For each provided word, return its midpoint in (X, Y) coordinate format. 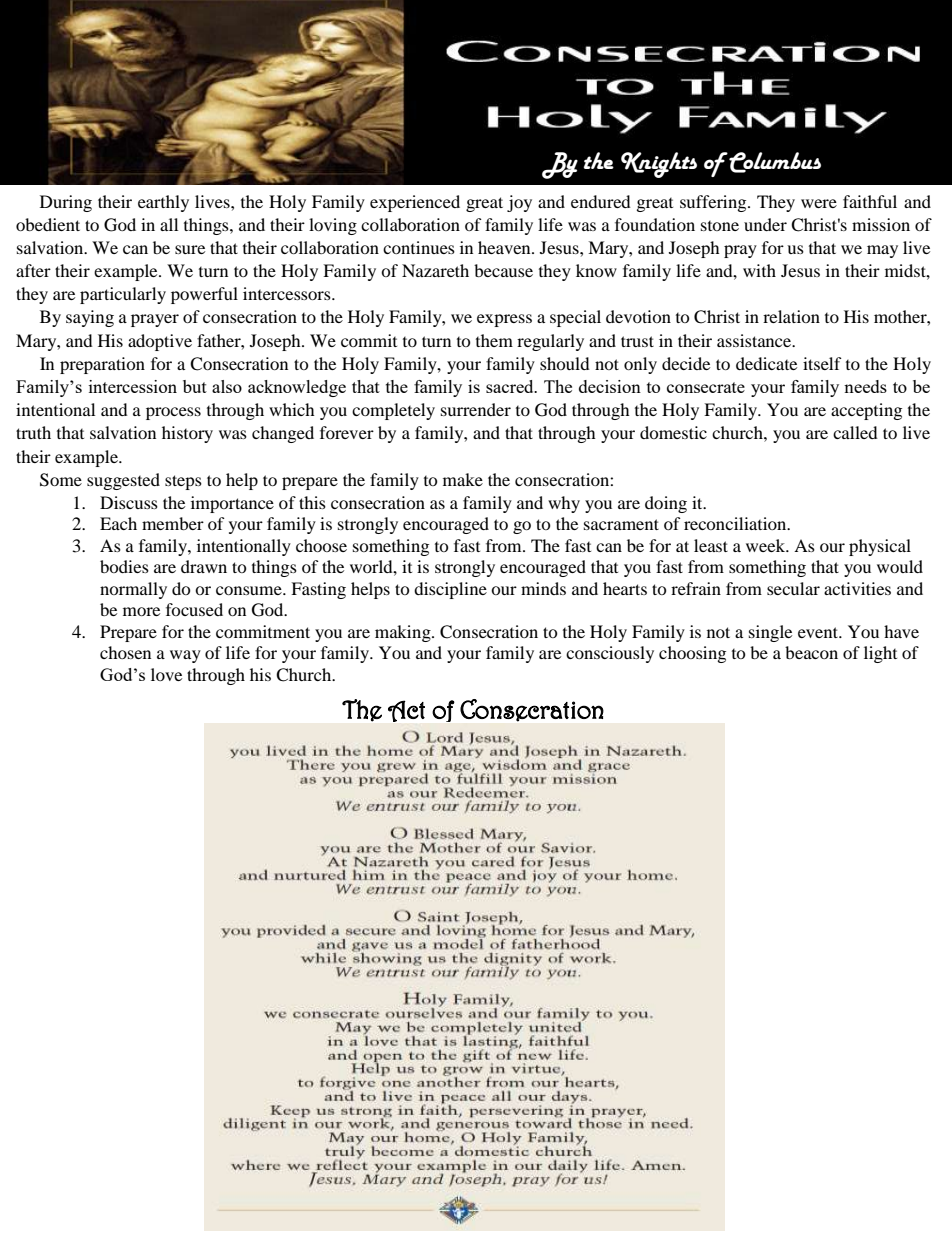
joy (519, 203)
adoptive (160, 342)
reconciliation (736, 523)
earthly (163, 203)
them (494, 340)
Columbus (774, 162)
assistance (755, 340)
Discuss (129, 502)
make (463, 479)
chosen (125, 652)
